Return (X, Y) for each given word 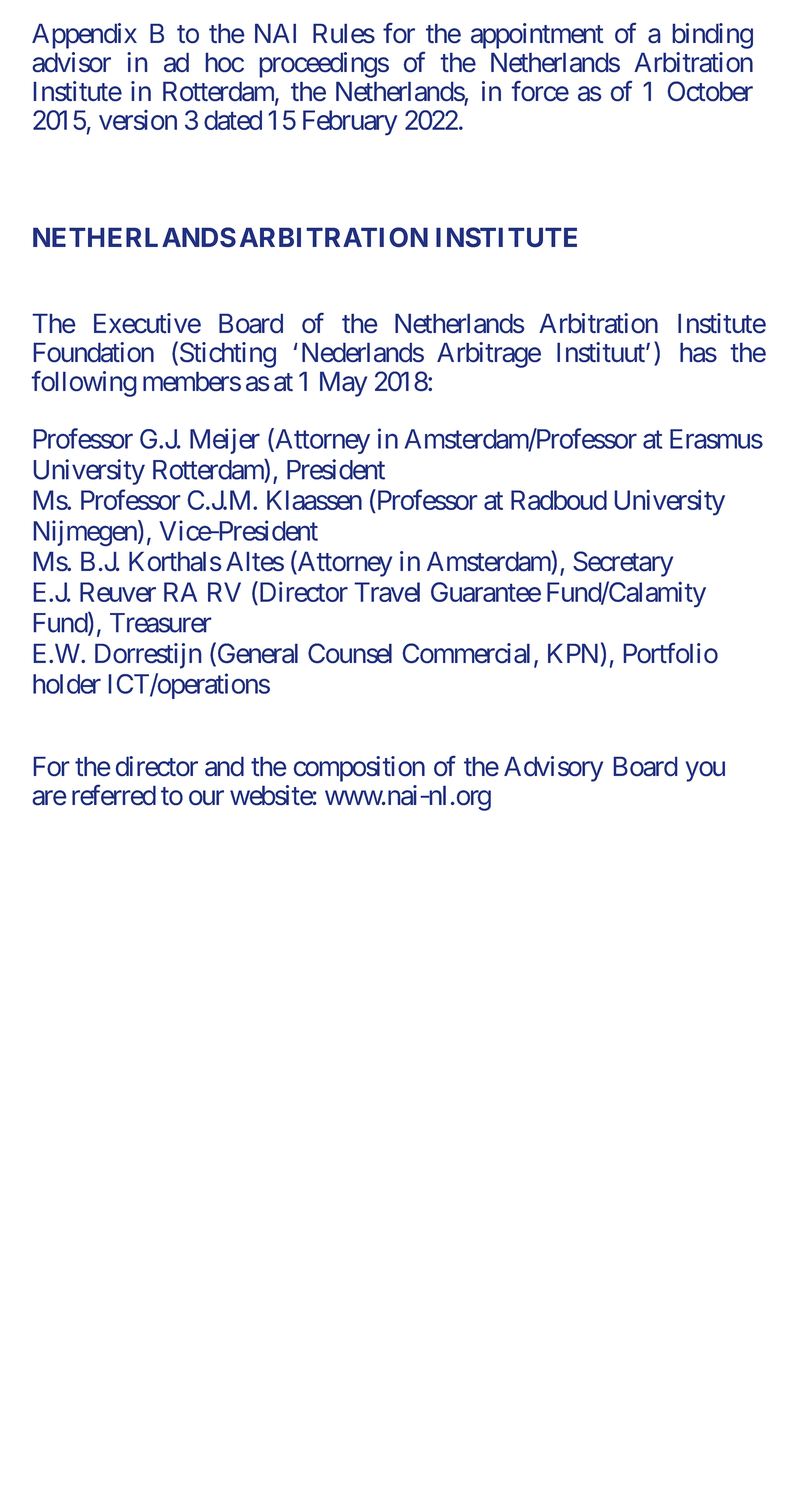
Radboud (559, 500)
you (705, 772)
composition (359, 769)
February (350, 122)
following (84, 383)
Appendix (84, 36)
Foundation (93, 352)
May (343, 384)
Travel (387, 592)
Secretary (623, 564)
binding (712, 36)
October (710, 91)
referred (114, 795)
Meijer (225, 441)
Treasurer (161, 623)
